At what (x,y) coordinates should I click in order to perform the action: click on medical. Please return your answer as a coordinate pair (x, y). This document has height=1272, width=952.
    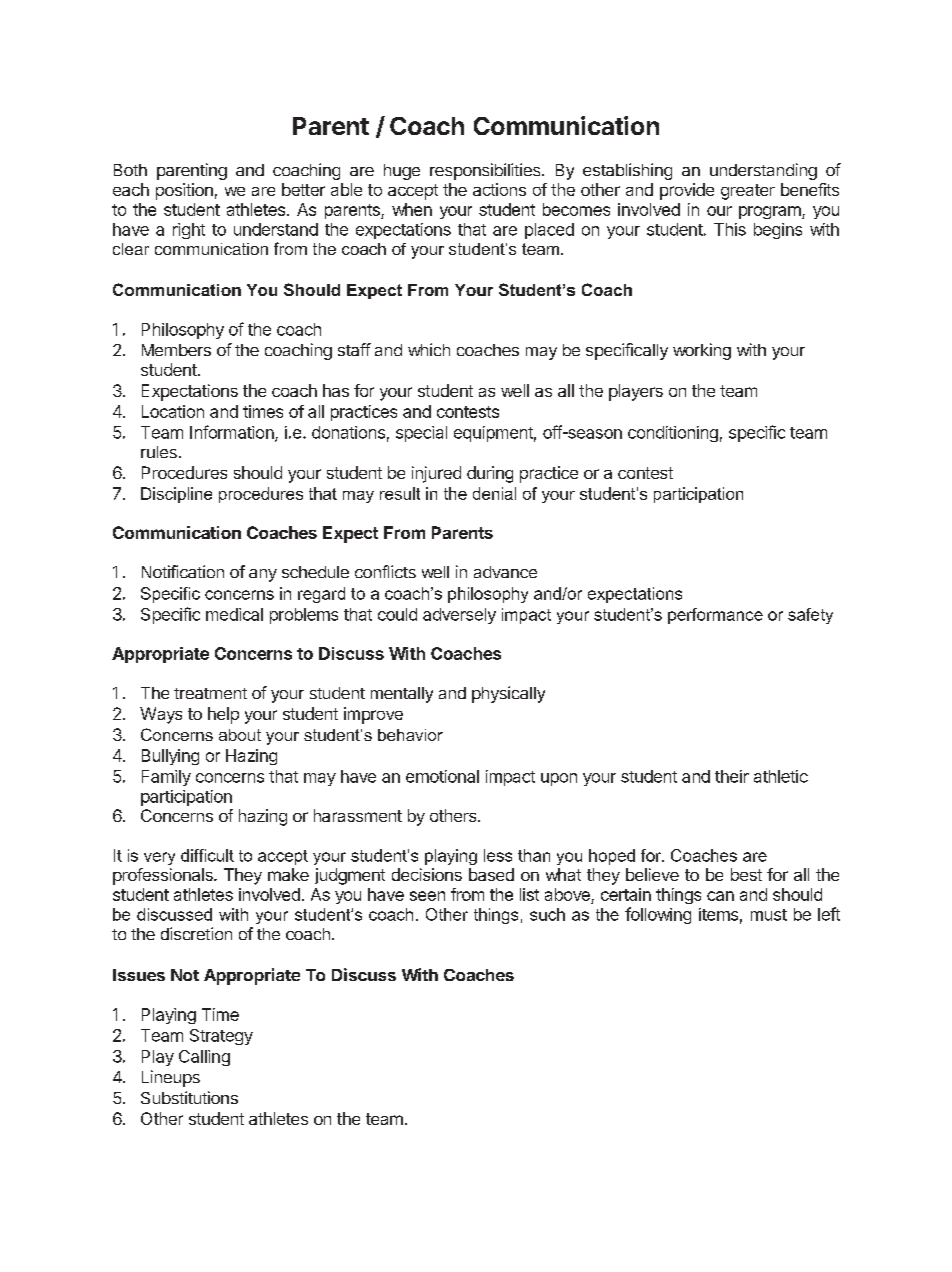
    Looking at the image, I should click on (234, 614).
